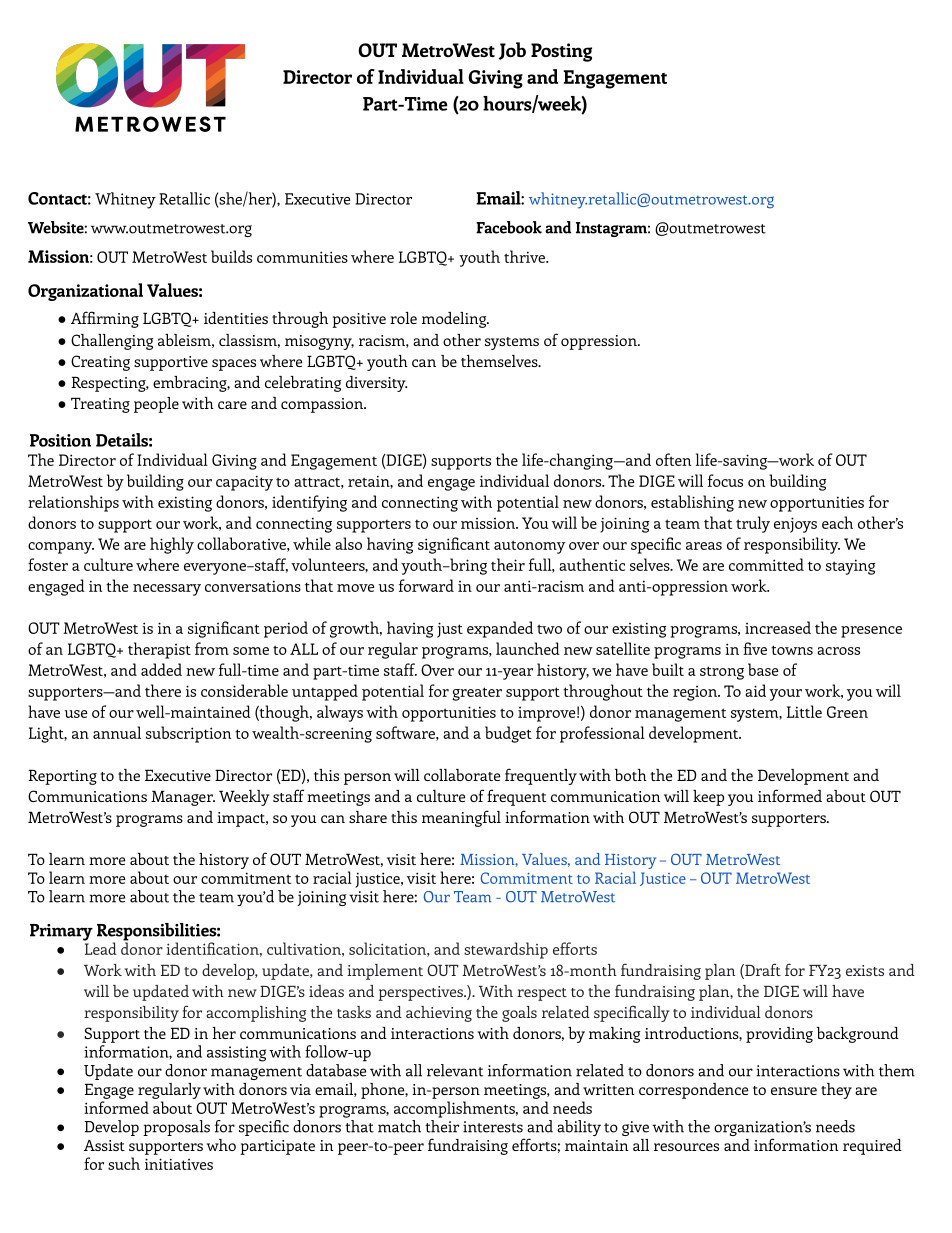 This screenshot has height=1233, width=952. I want to click on proposals, so click(176, 1128).
